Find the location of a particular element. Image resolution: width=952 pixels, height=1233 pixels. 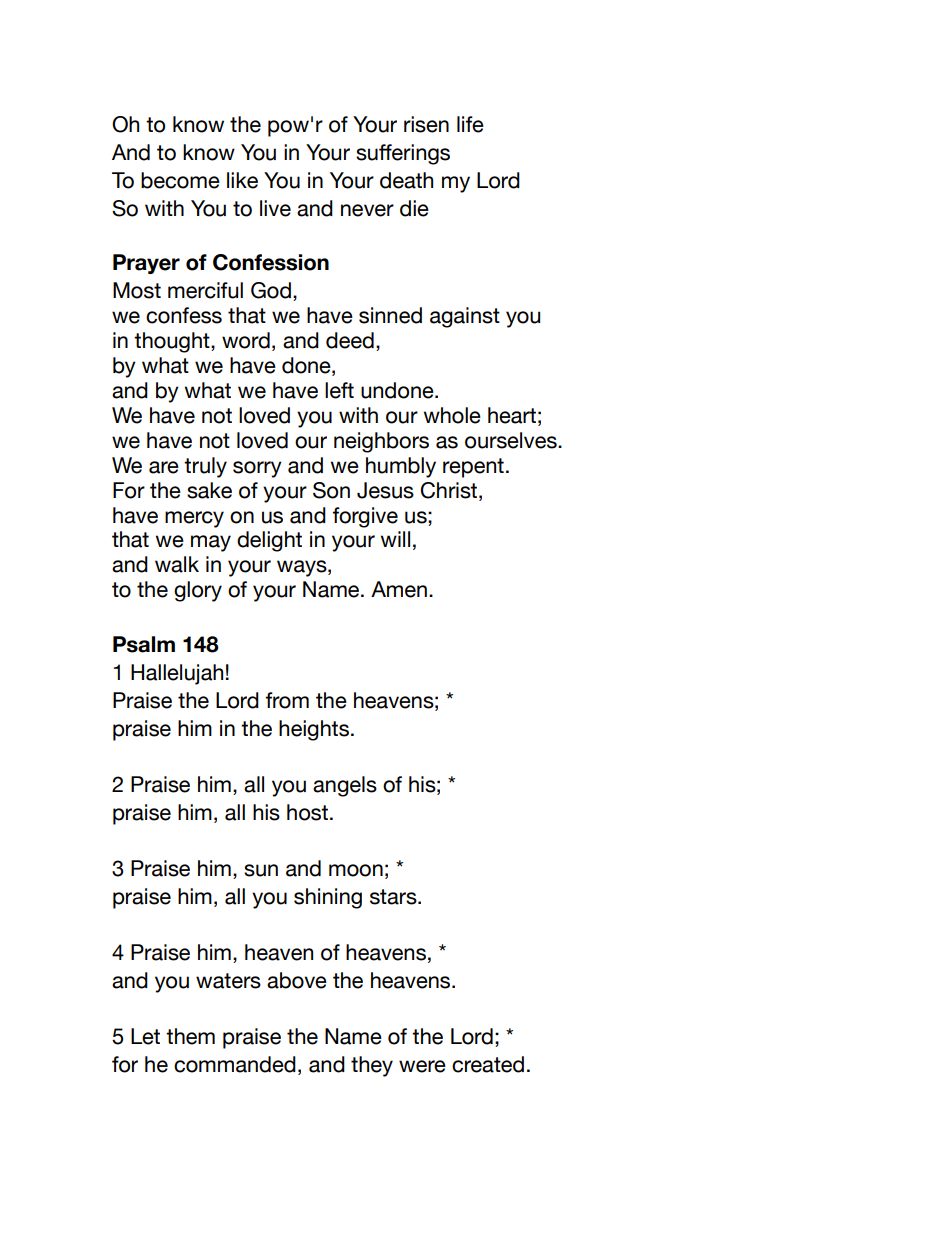

sun is located at coordinates (261, 870).
